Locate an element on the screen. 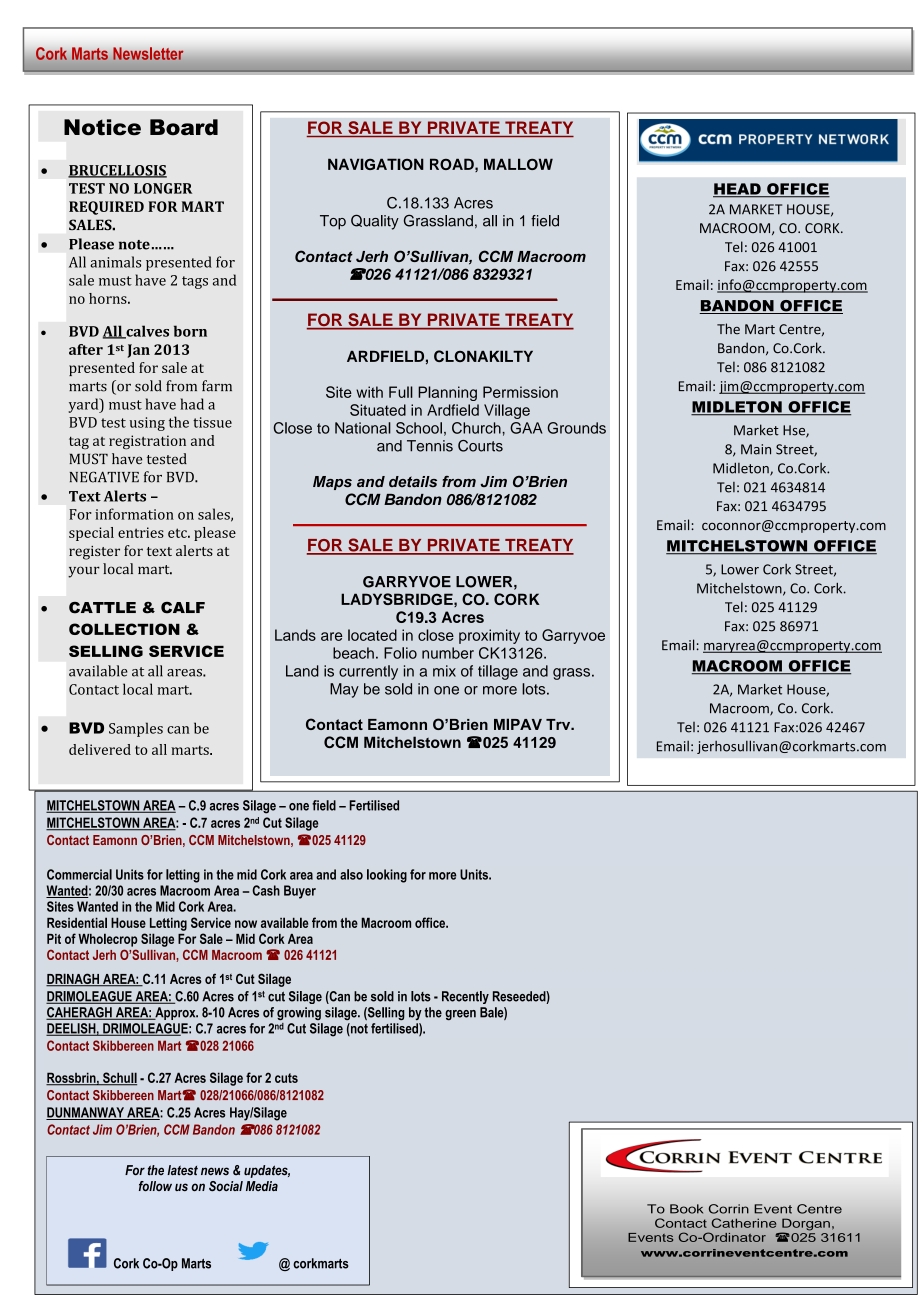 This screenshot has width=924, height=1308. NAVIGATION is located at coordinates (376, 164).
